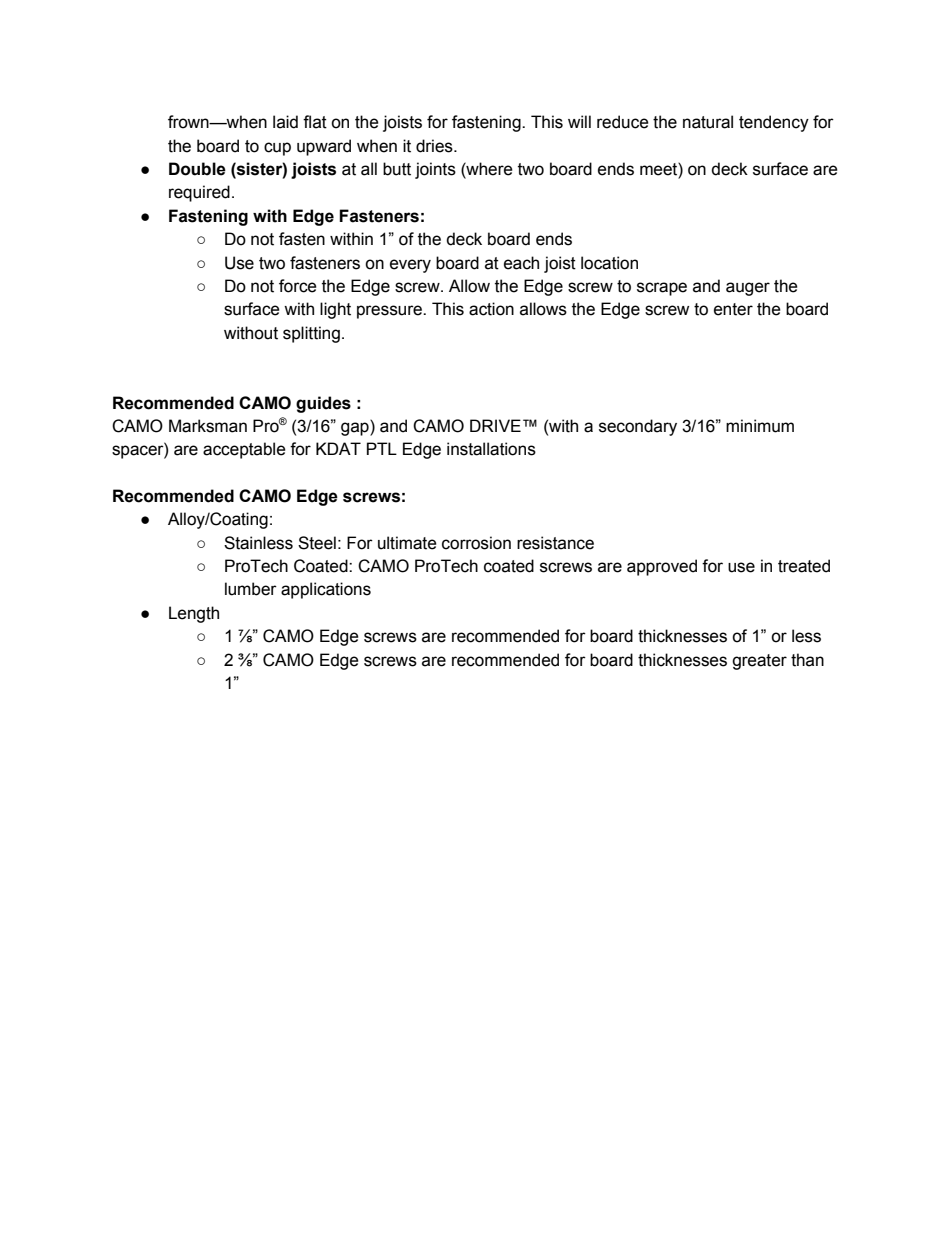 The width and height of the page is (952, 1233). Describe the element at coordinates (435, 146) in the page. I see `dries` at that location.
